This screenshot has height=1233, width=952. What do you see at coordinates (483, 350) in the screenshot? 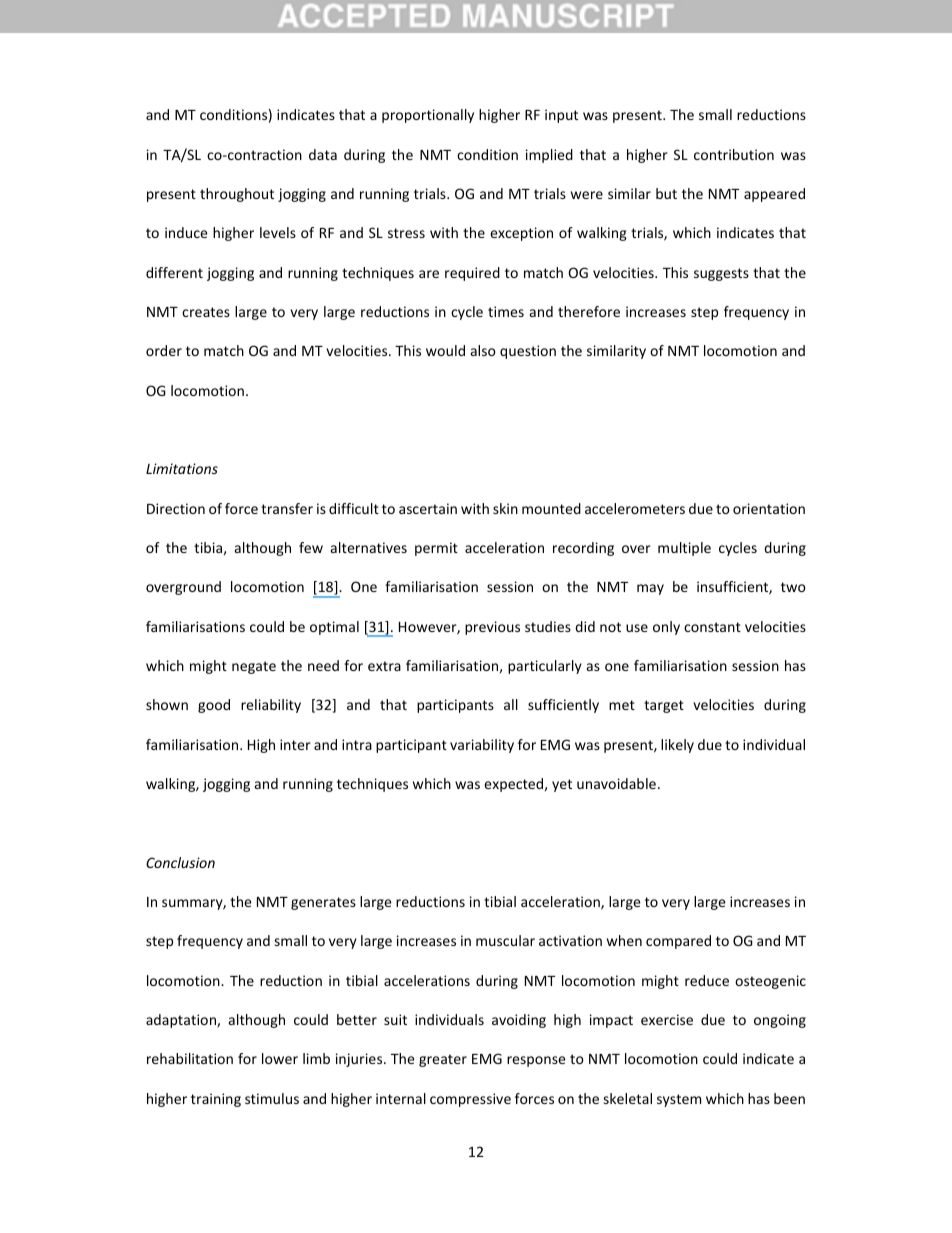
I see `also` at bounding box center [483, 350].
